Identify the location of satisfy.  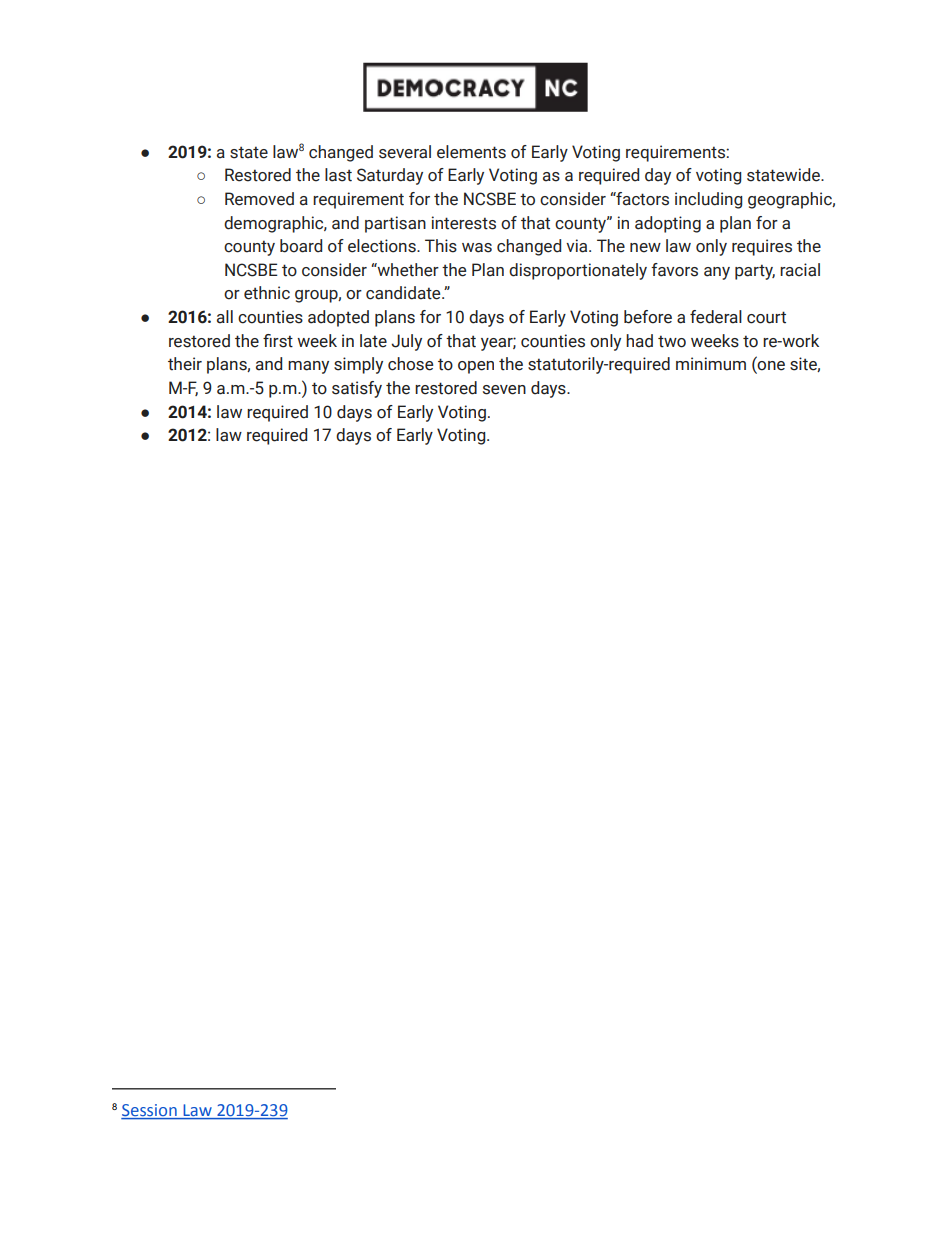
(357, 389).
